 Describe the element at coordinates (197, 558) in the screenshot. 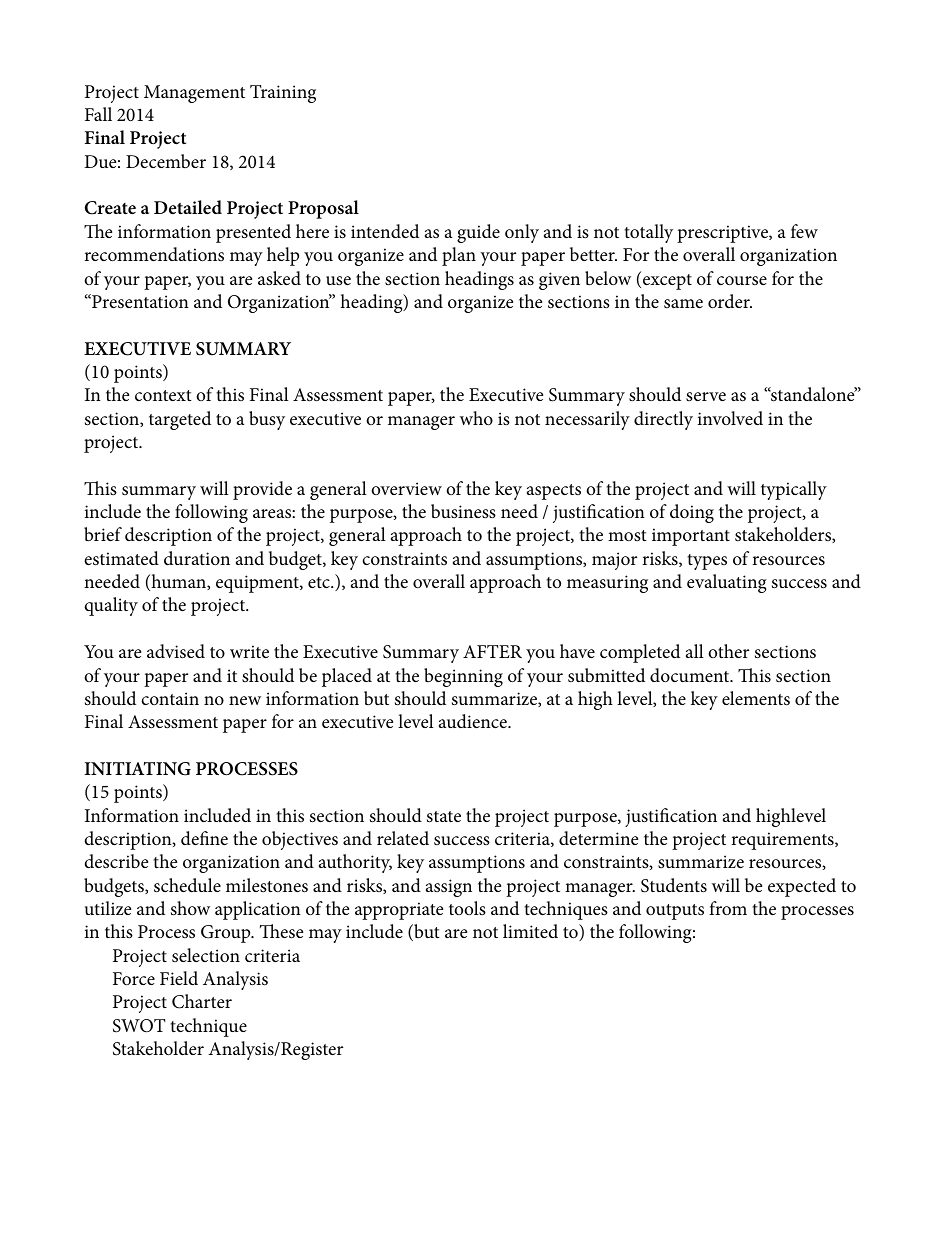

I see `duration` at that location.
